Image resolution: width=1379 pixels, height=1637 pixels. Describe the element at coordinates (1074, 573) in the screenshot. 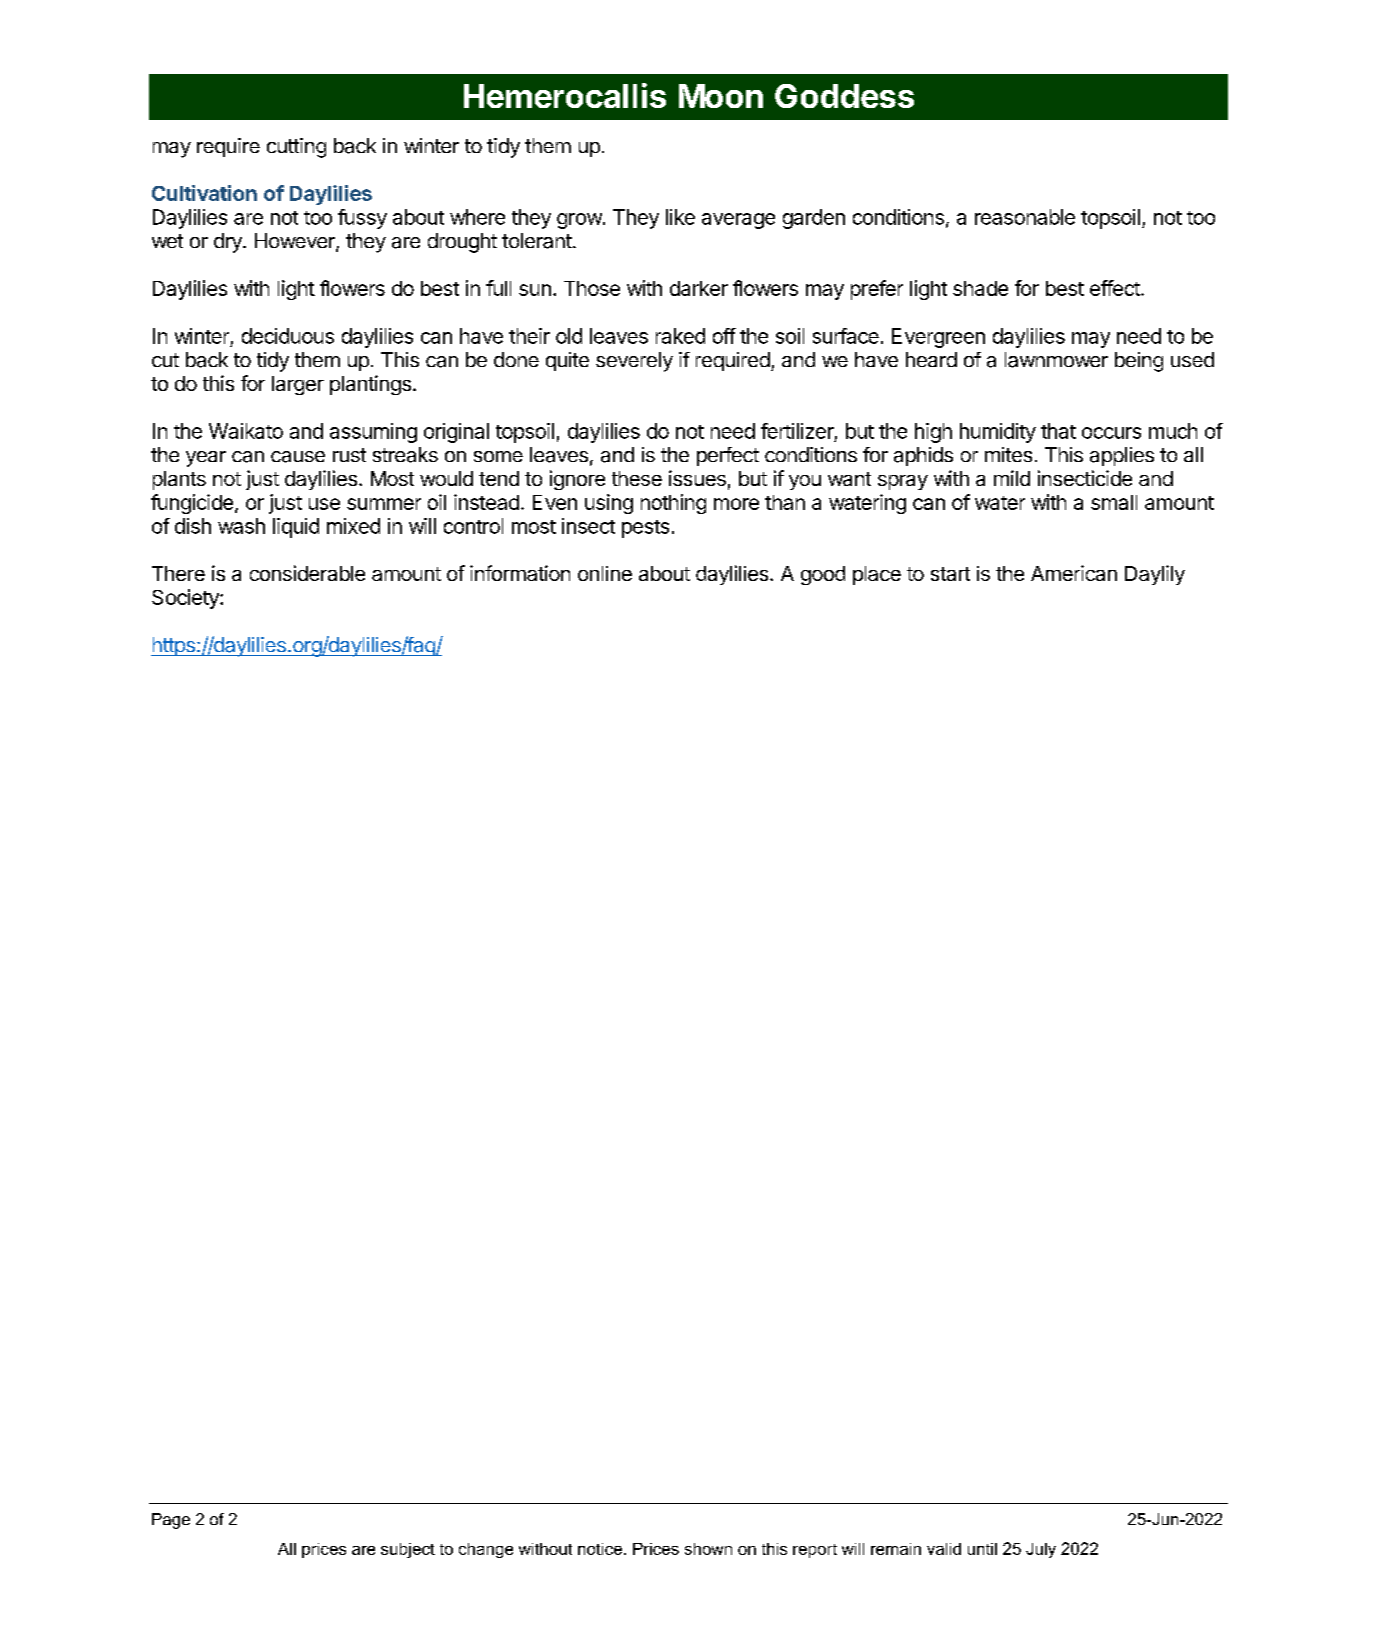

I see `American` at that location.
